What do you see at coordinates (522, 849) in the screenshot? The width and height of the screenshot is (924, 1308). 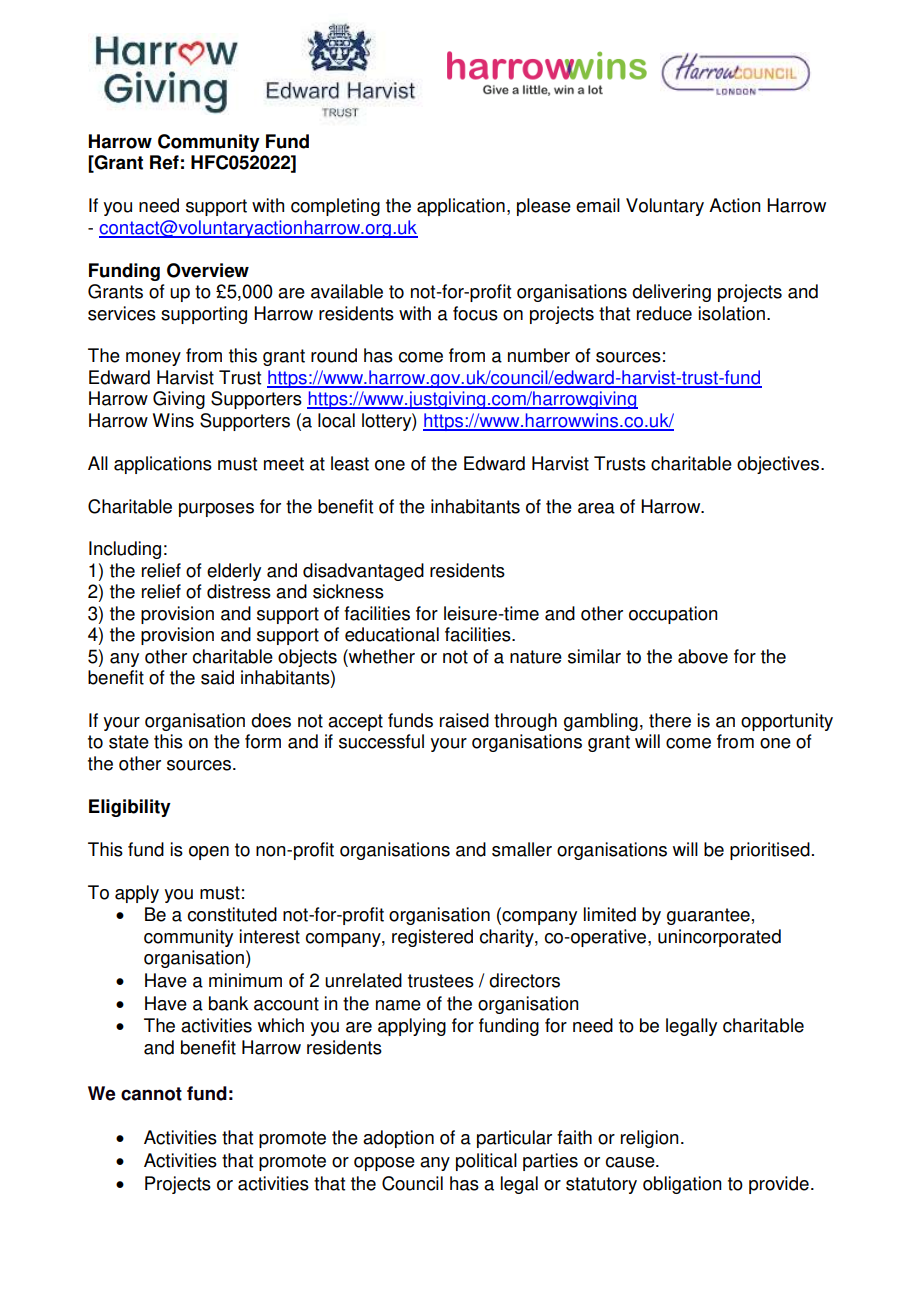 I see `smaller` at bounding box center [522, 849].
